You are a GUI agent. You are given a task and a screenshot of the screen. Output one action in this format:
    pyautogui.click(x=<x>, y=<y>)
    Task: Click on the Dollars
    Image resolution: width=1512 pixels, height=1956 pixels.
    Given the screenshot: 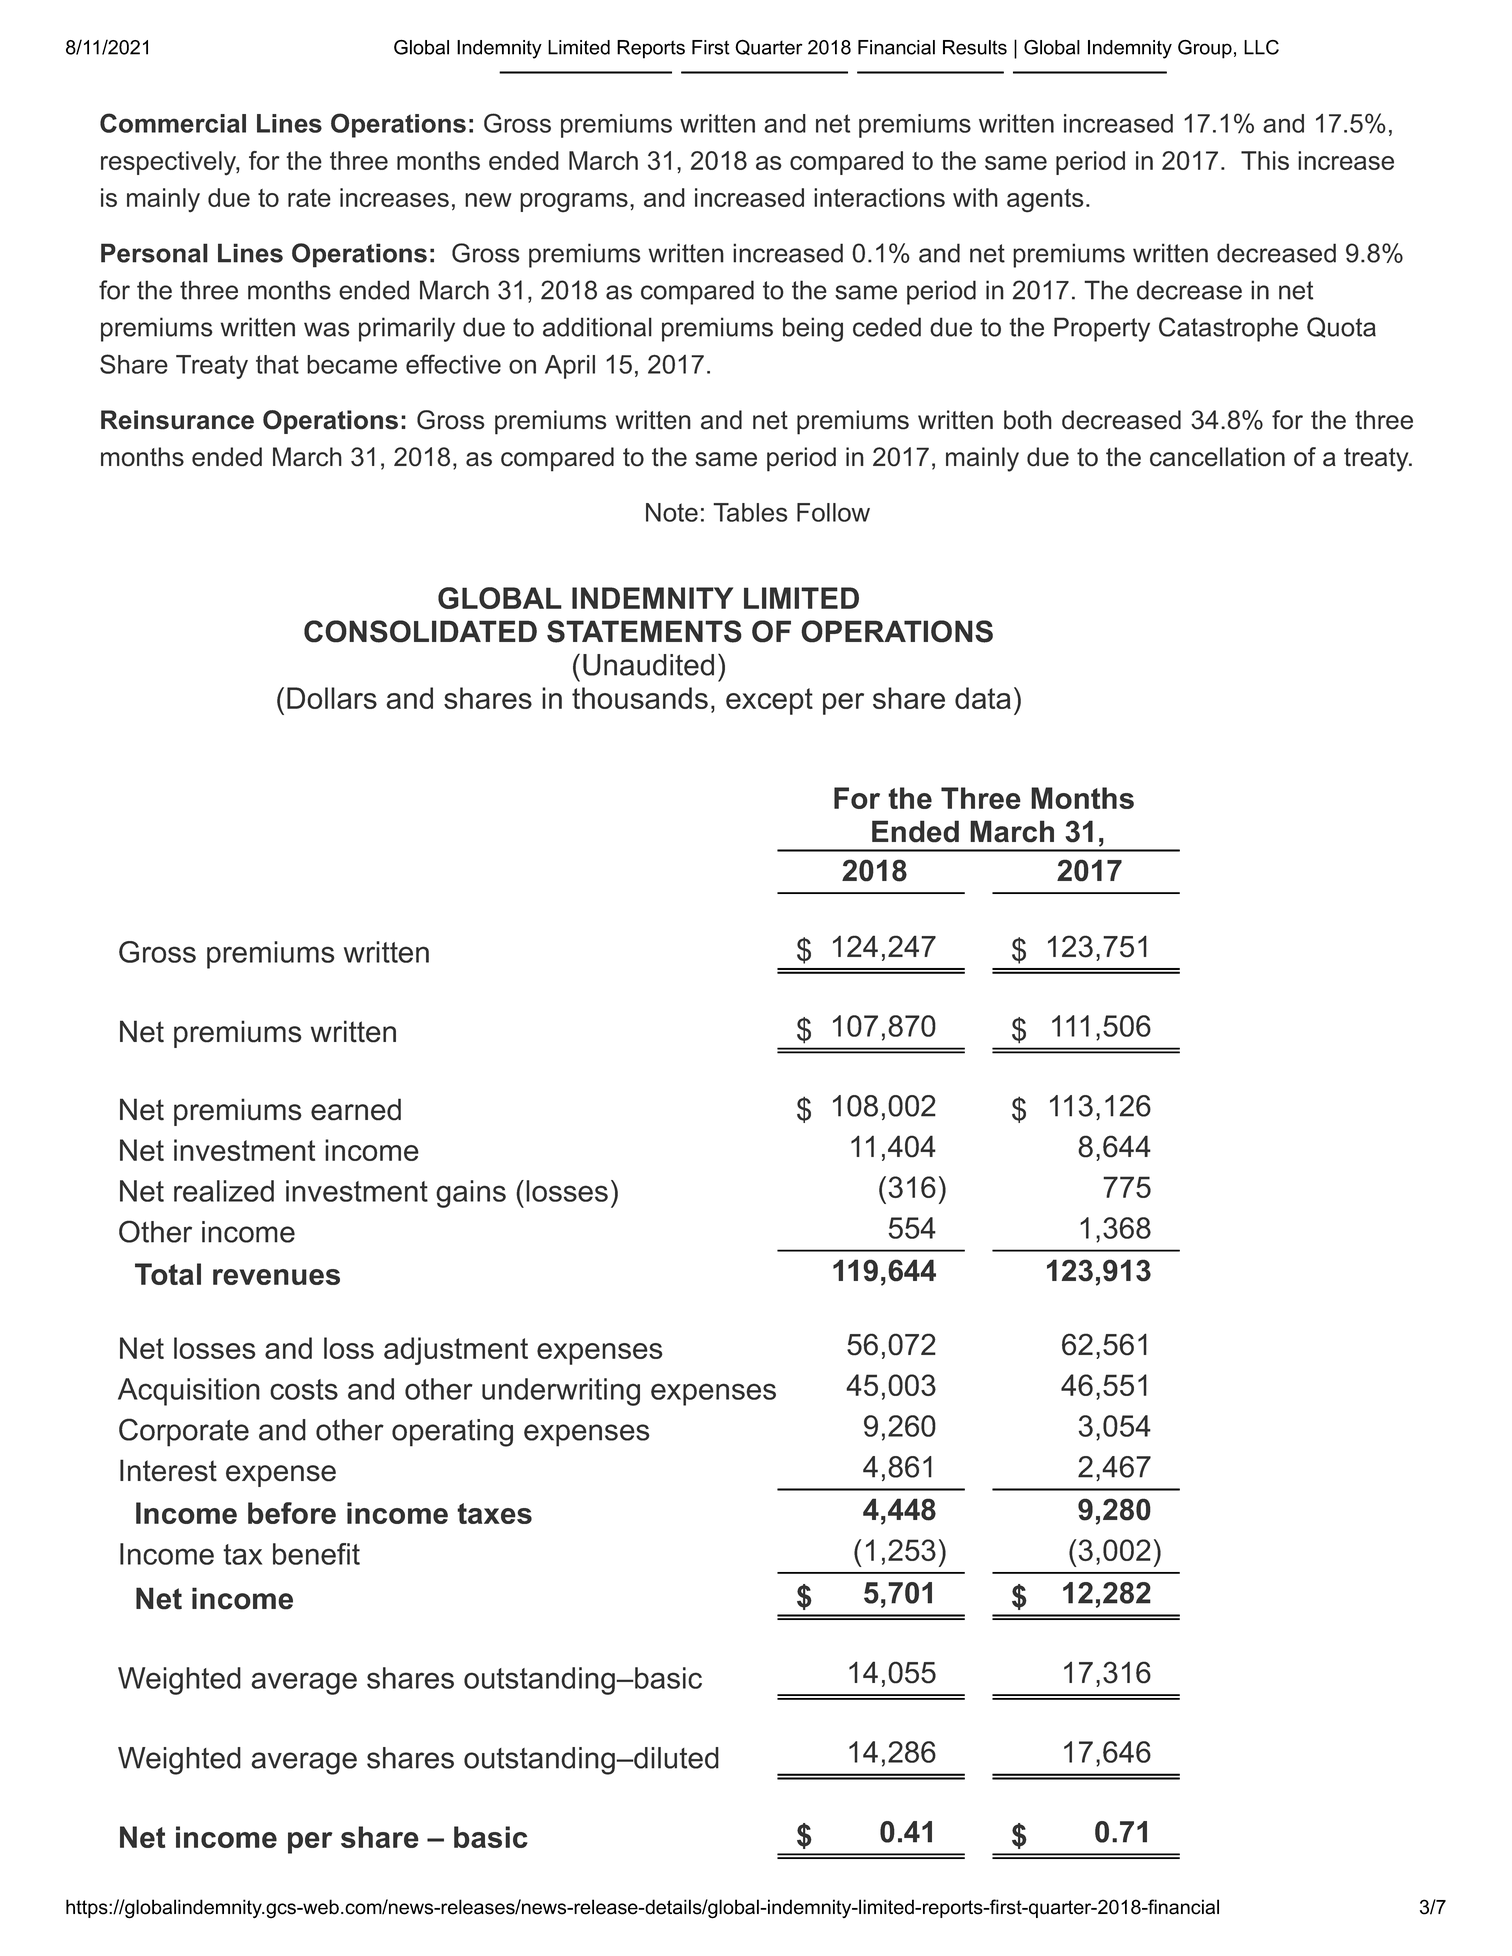 What is the action you would take?
    pyautogui.click(x=332, y=698)
